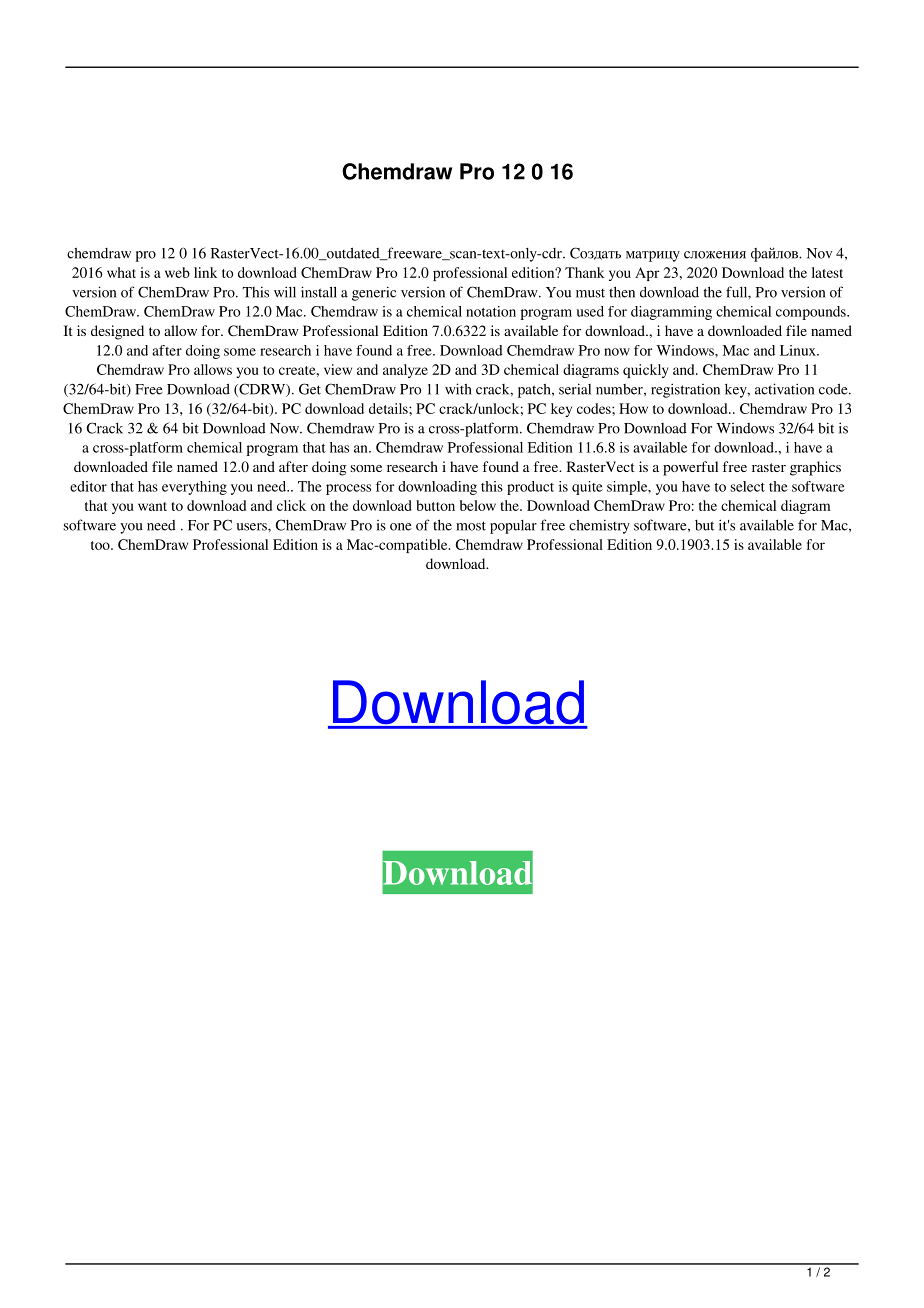 This page has width=924, height=1308. Describe the element at coordinates (101, 545) in the page. I see `too` at that location.
